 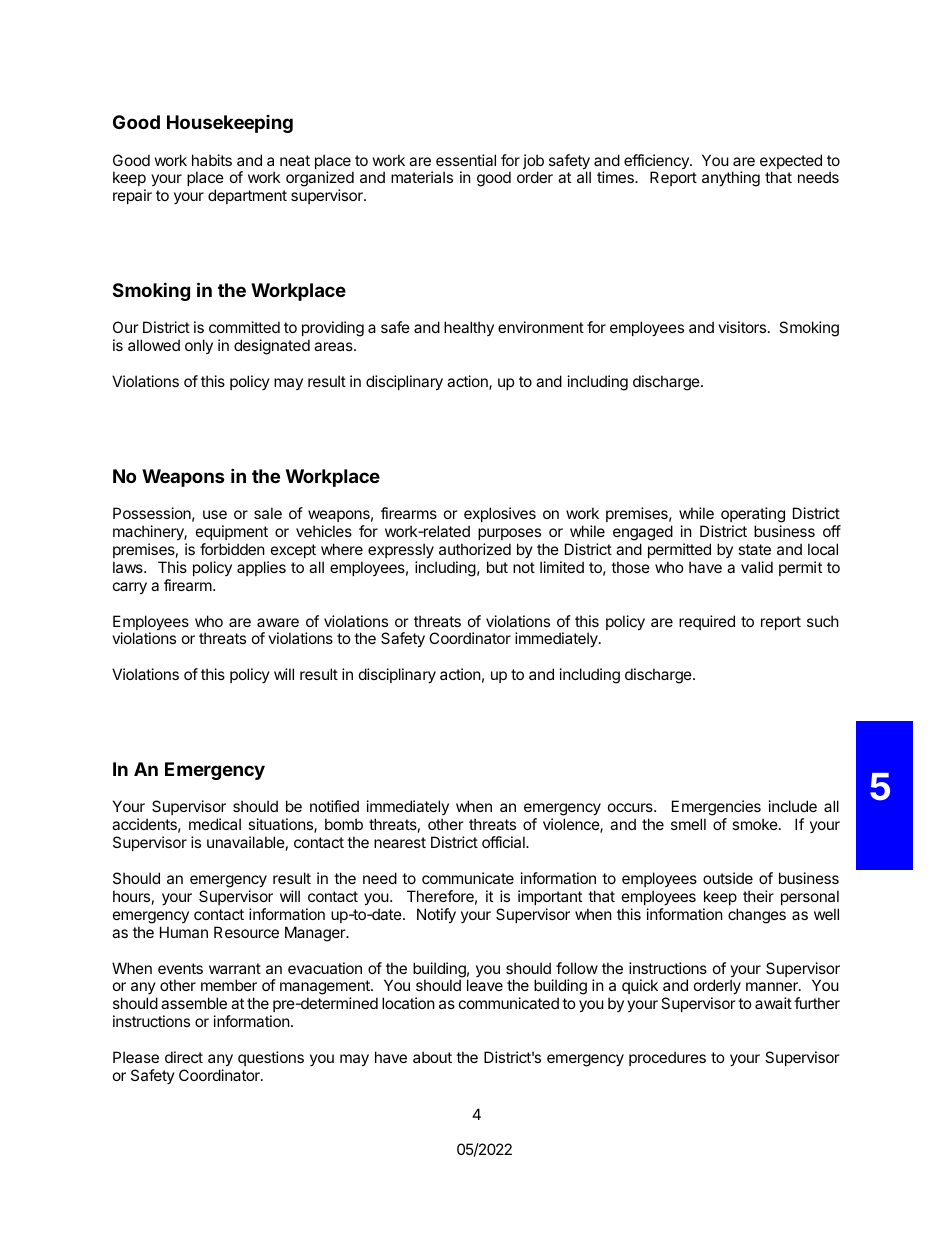 What do you see at coordinates (247, 196) in the screenshot?
I see `department` at bounding box center [247, 196].
